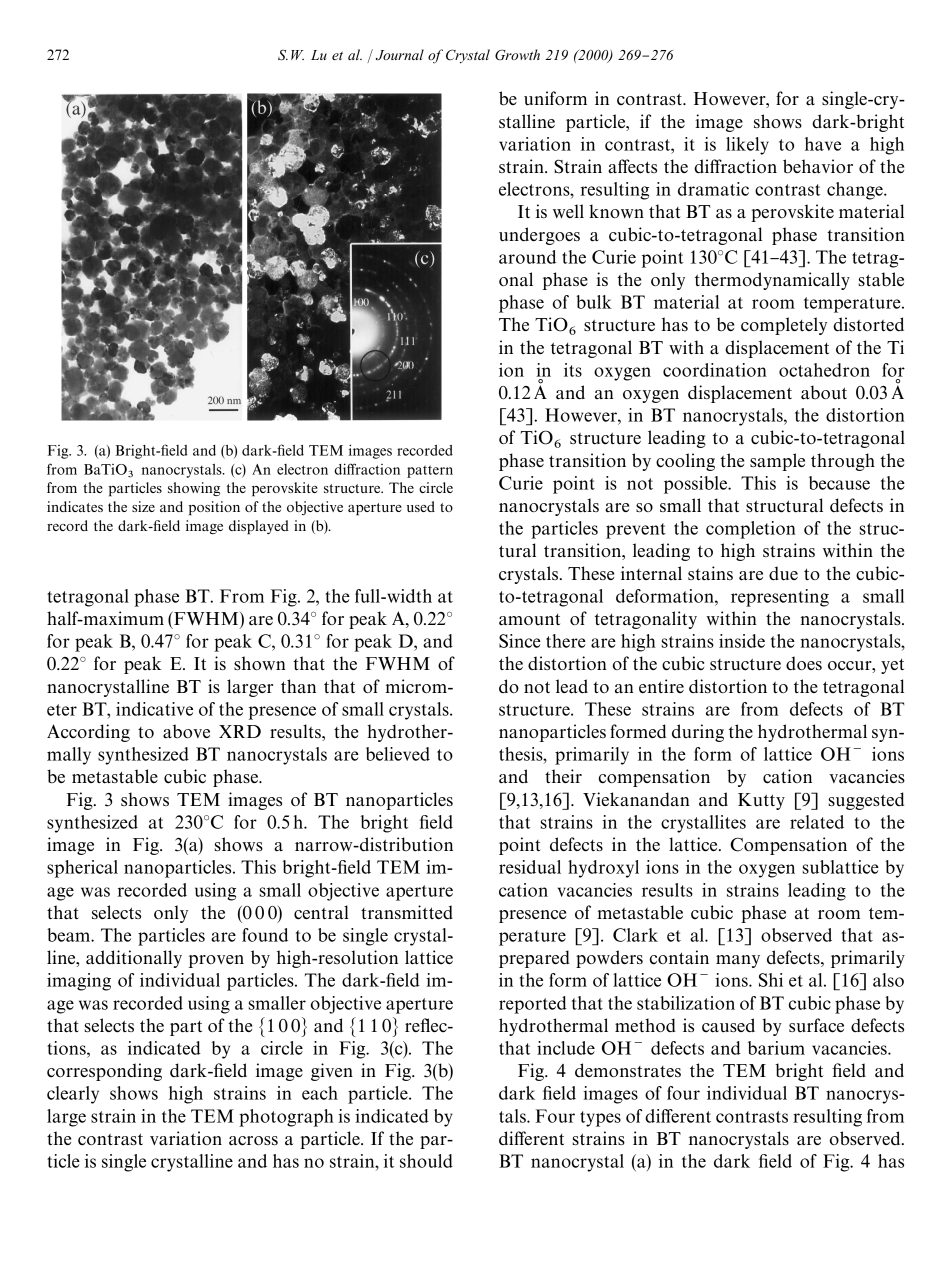  What do you see at coordinates (426, 1161) in the image?
I see `should` at bounding box center [426, 1161].
